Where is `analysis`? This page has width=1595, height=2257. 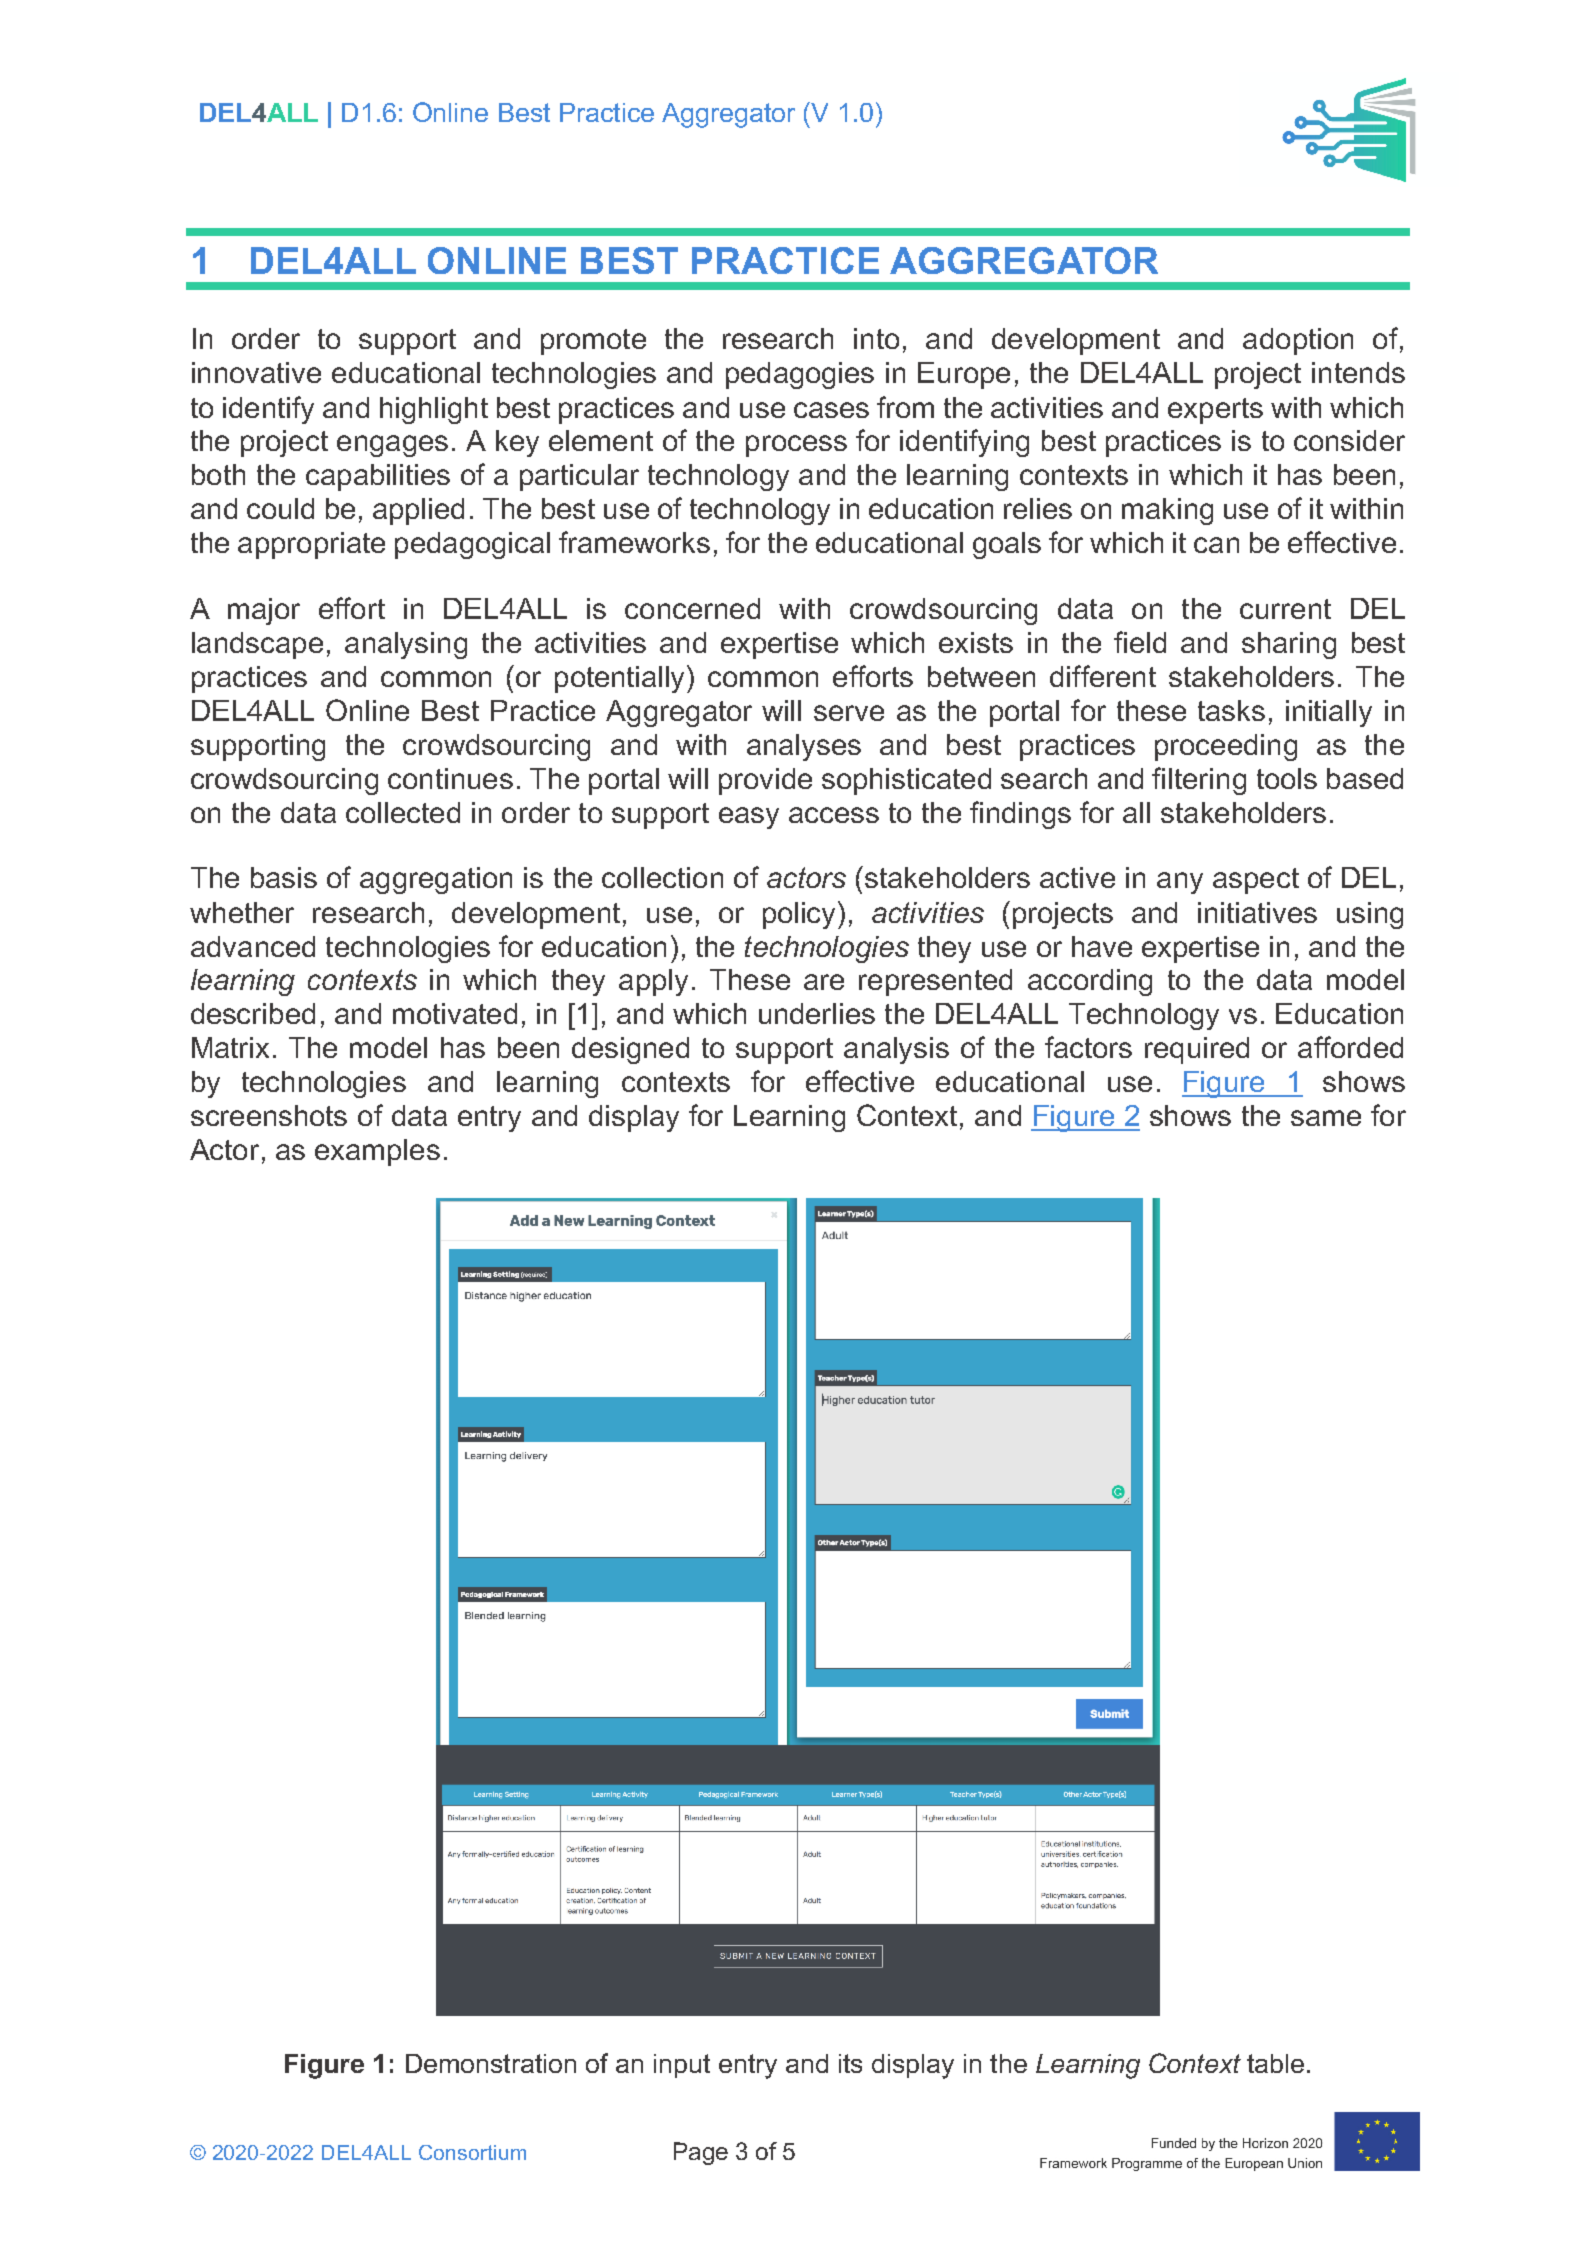 analysis is located at coordinates (896, 1050).
